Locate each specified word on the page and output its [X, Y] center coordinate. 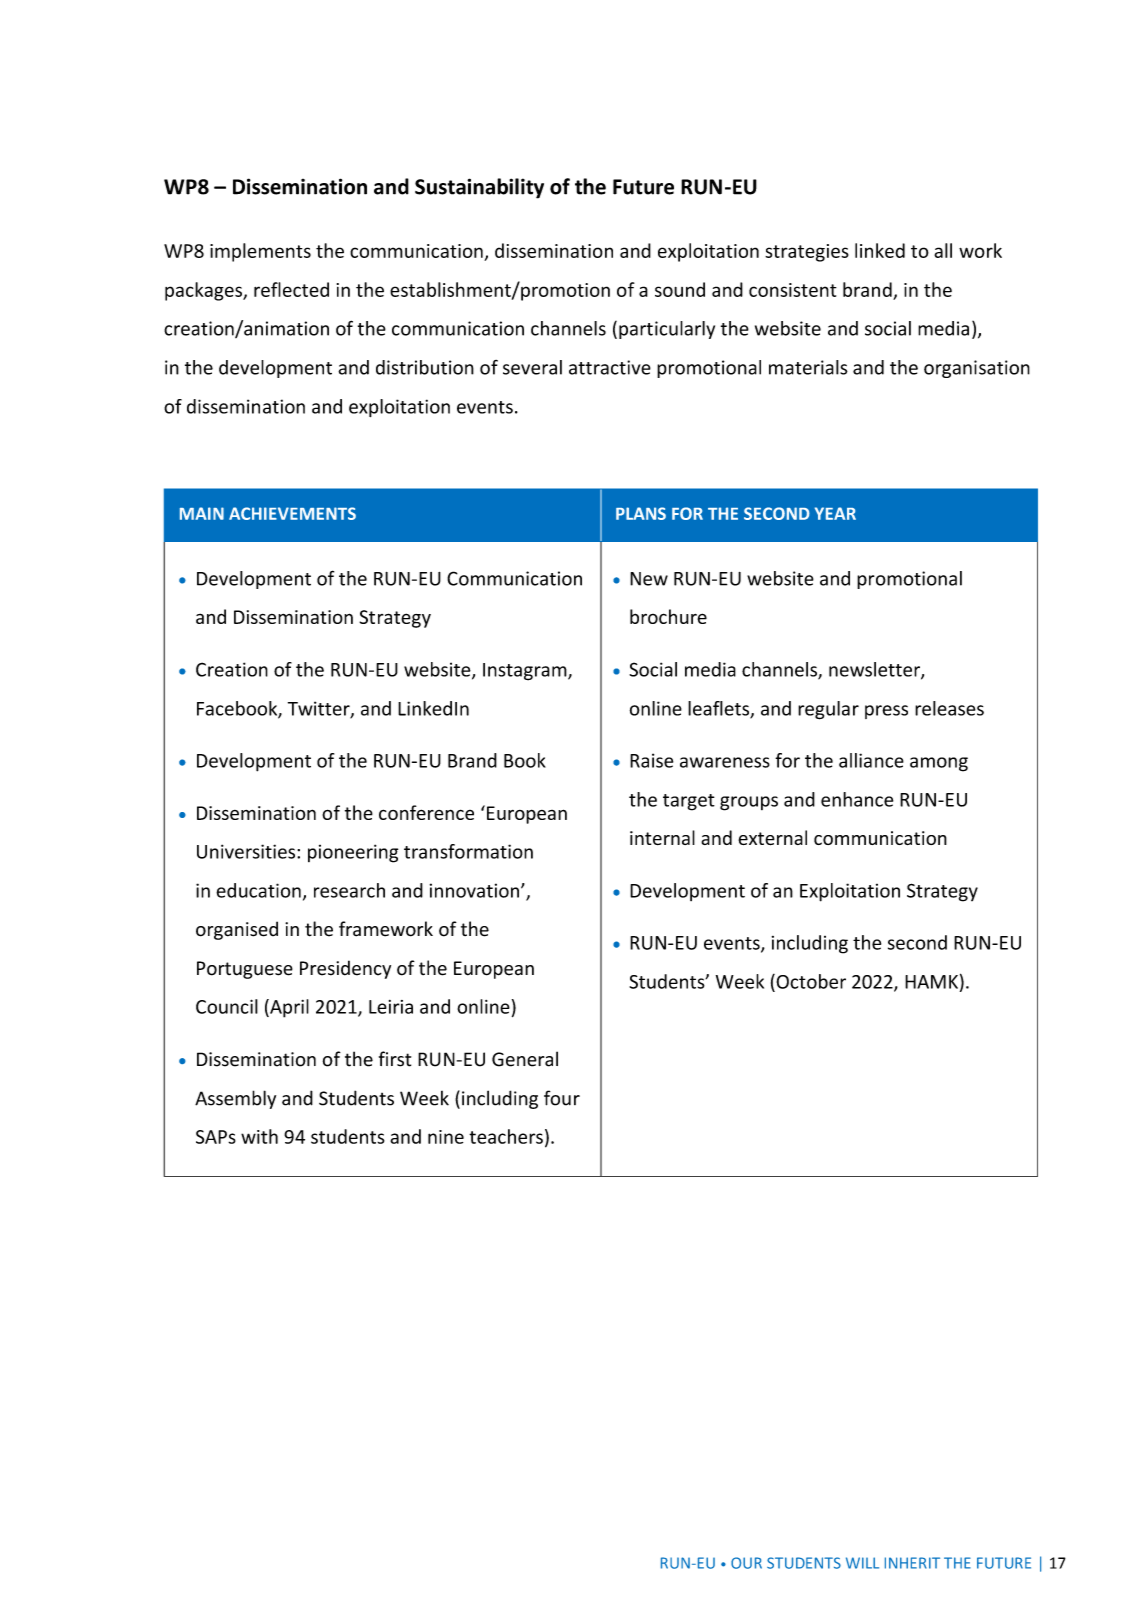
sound [680, 289]
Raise [651, 760]
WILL [862, 1563]
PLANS [641, 513]
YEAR [835, 513]
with [259, 1136]
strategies [807, 253]
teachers [506, 1136]
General [525, 1059]
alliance [871, 760]
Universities [247, 851]
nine [446, 1137]
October [810, 981]
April [288, 1008]
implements [260, 252]
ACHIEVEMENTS [292, 513]
